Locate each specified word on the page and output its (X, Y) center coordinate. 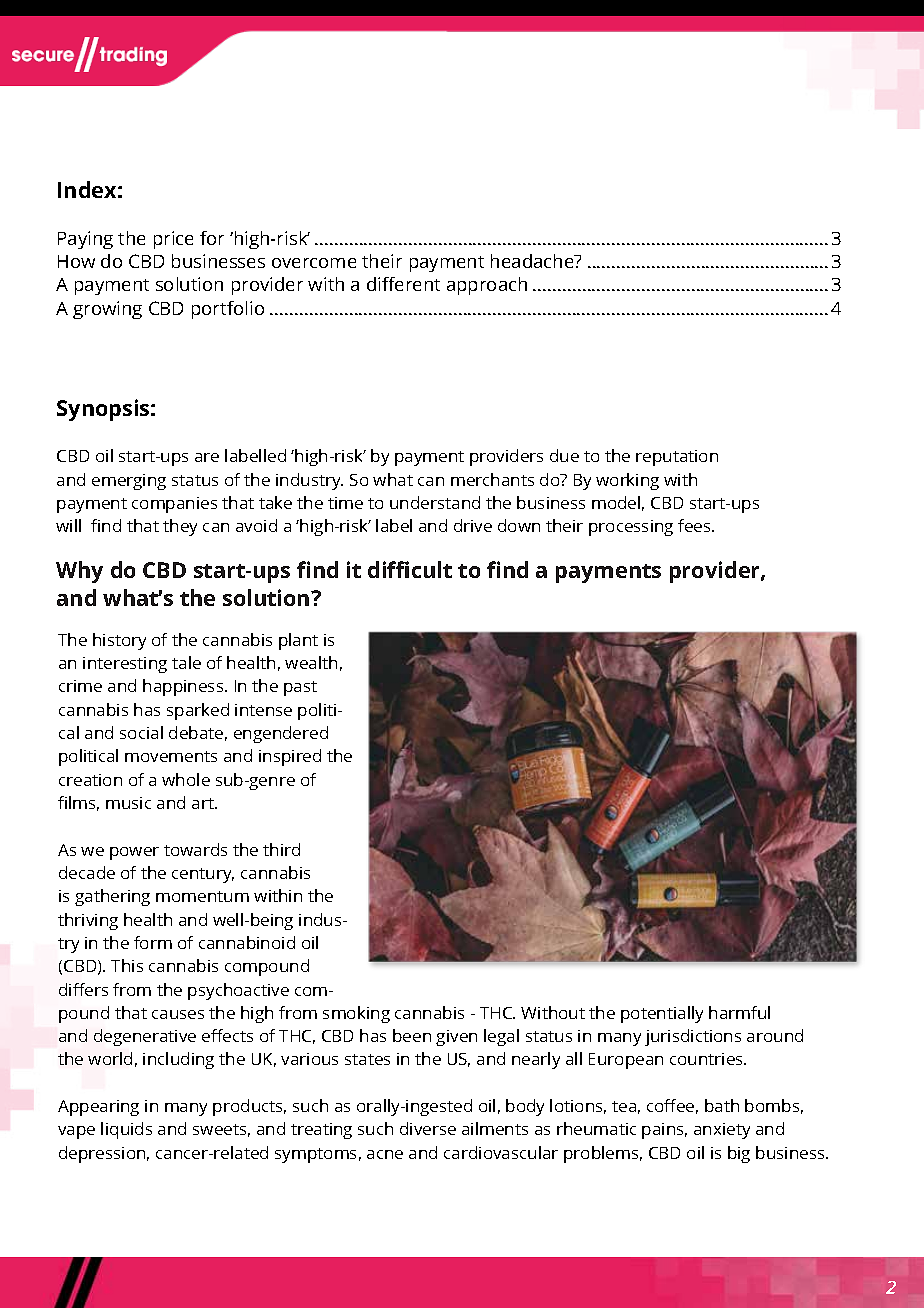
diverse (428, 1128)
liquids (126, 1130)
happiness (184, 687)
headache (533, 261)
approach (487, 286)
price (173, 240)
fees (695, 525)
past (300, 688)
